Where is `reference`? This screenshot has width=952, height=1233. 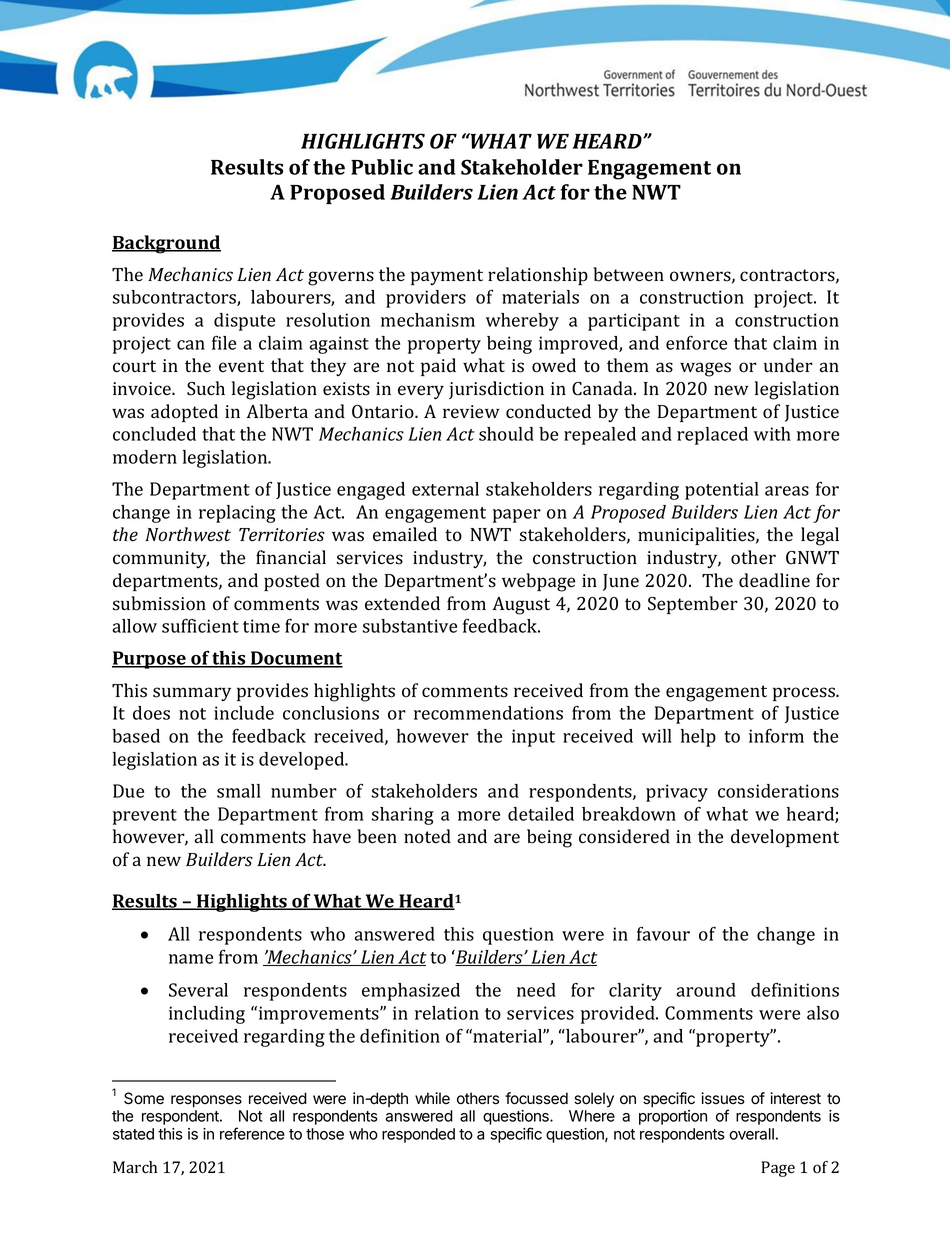 reference is located at coordinates (252, 1133).
